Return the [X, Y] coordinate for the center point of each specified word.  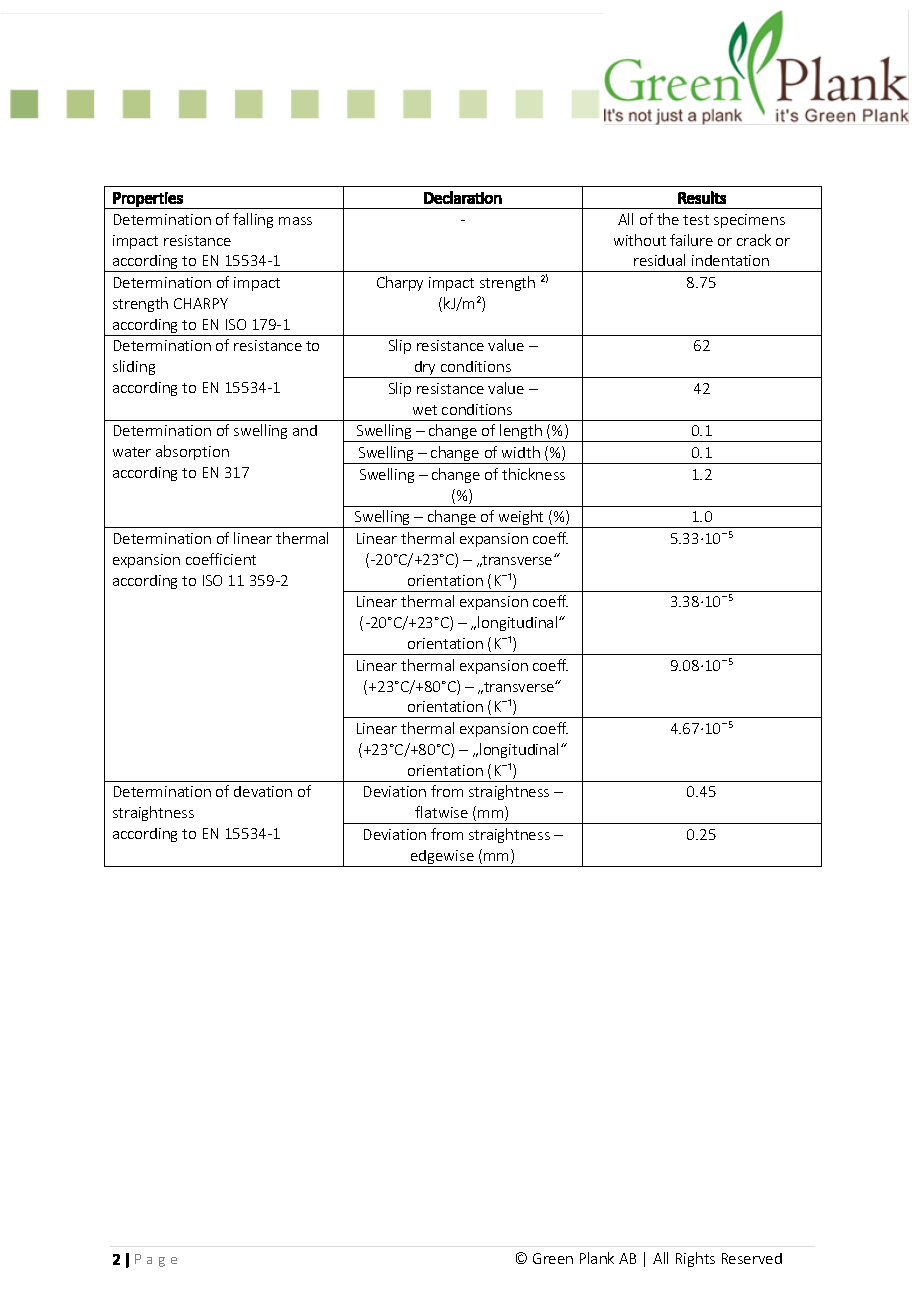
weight [521, 519]
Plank [597, 1258]
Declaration [463, 197]
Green [553, 1258]
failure [691, 240]
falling [253, 220]
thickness [533, 474]
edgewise [442, 858]
